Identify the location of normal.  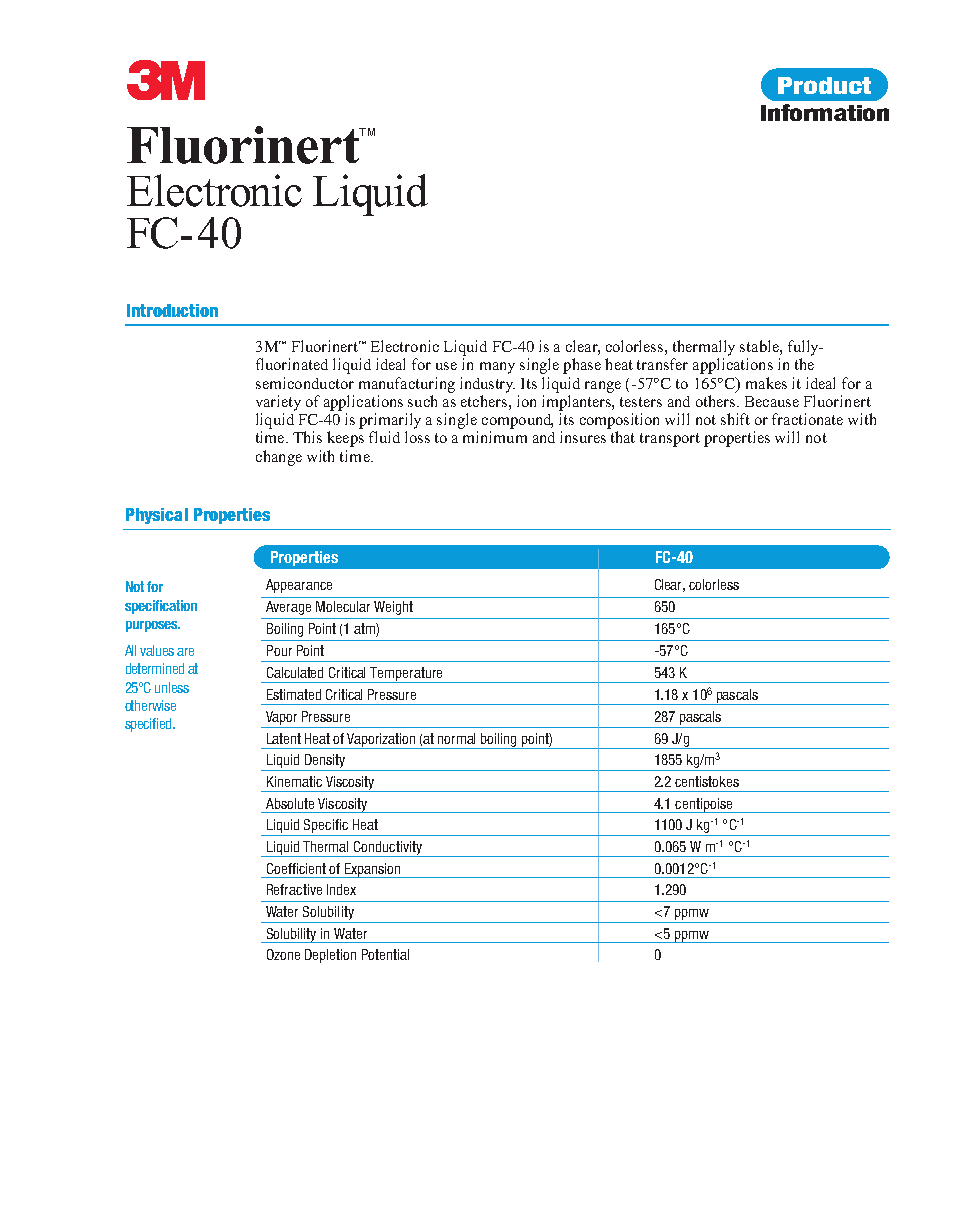
(456, 738).
